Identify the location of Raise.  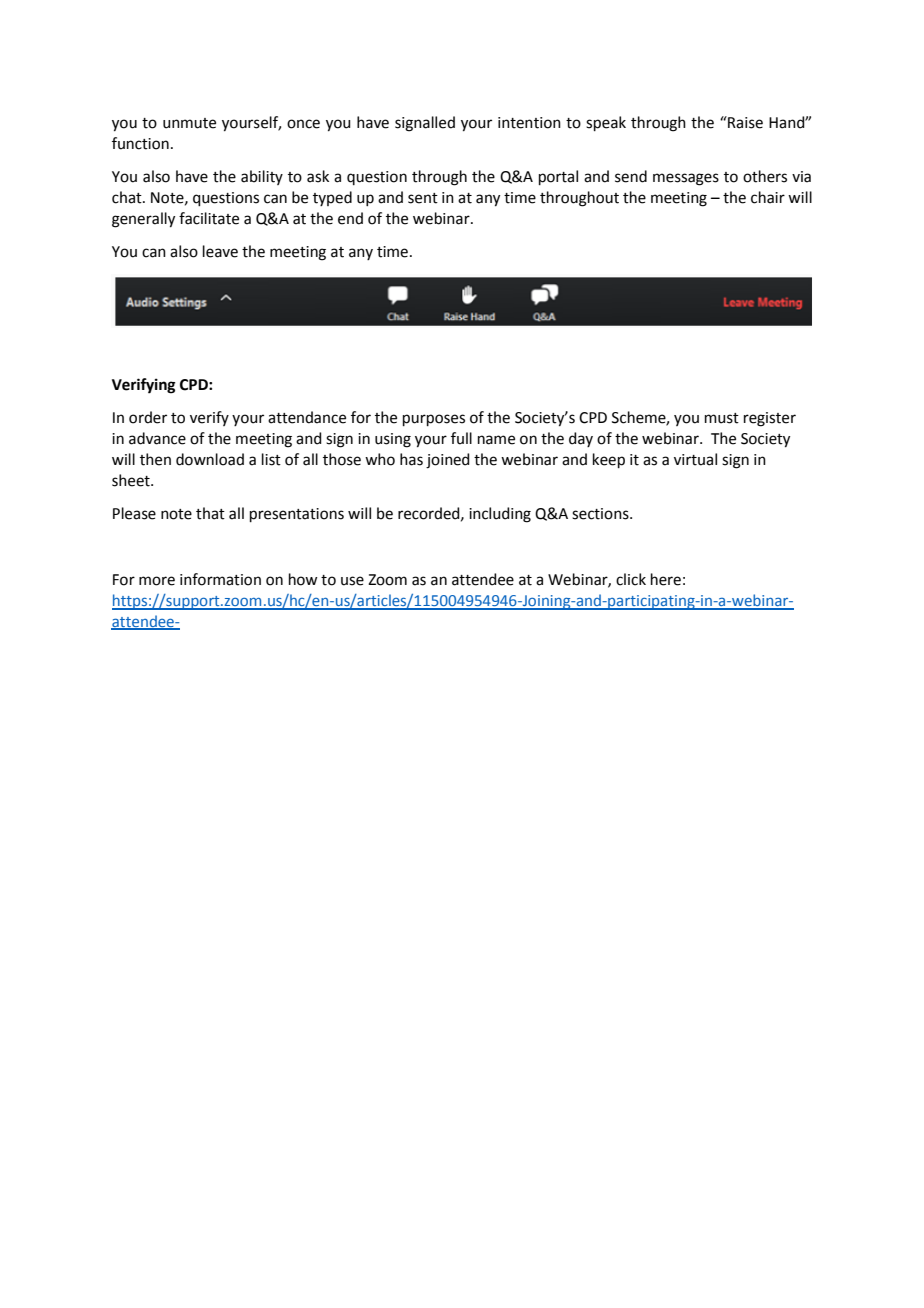
(744, 122).
